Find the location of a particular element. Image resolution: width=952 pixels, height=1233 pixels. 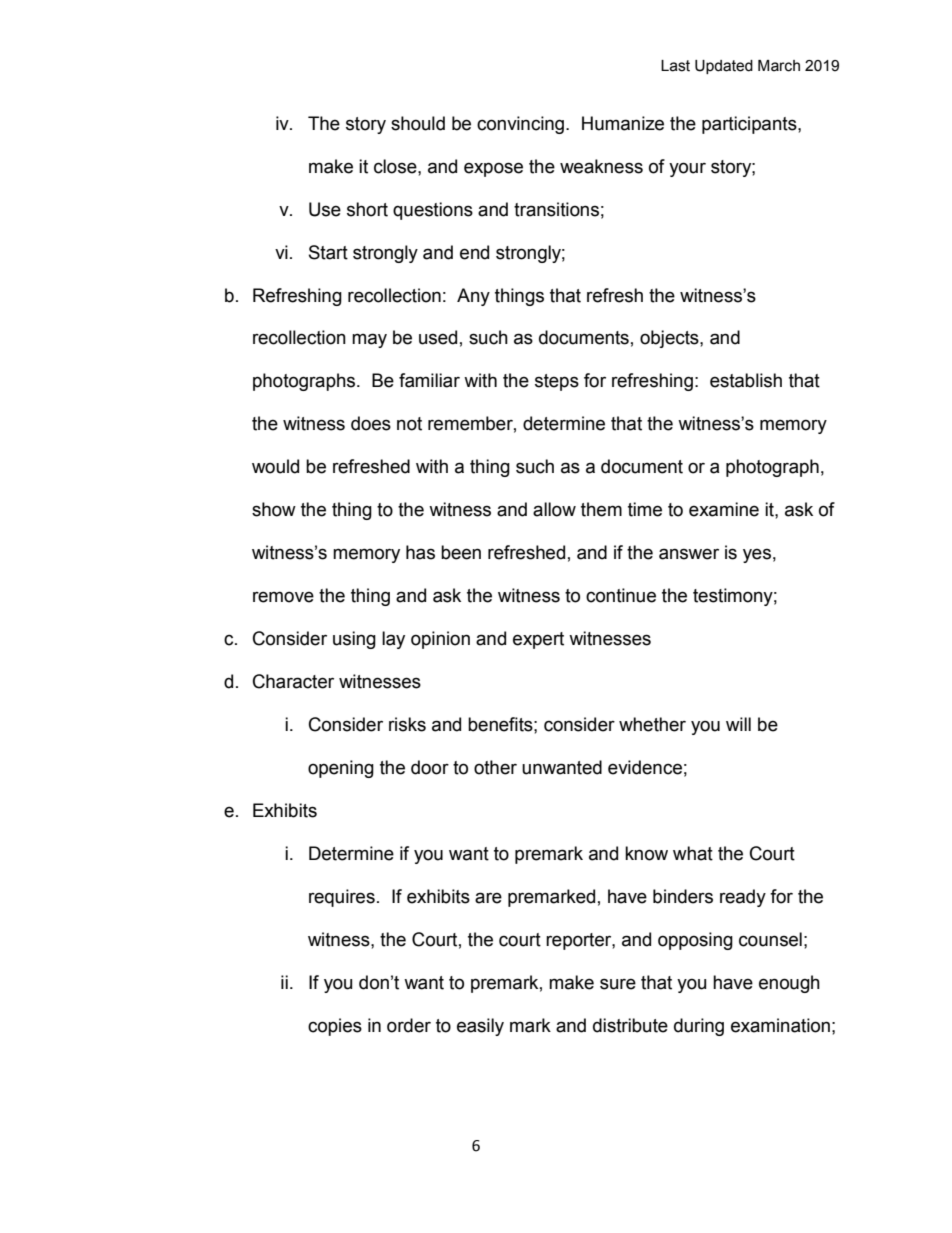

does is located at coordinates (371, 423).
